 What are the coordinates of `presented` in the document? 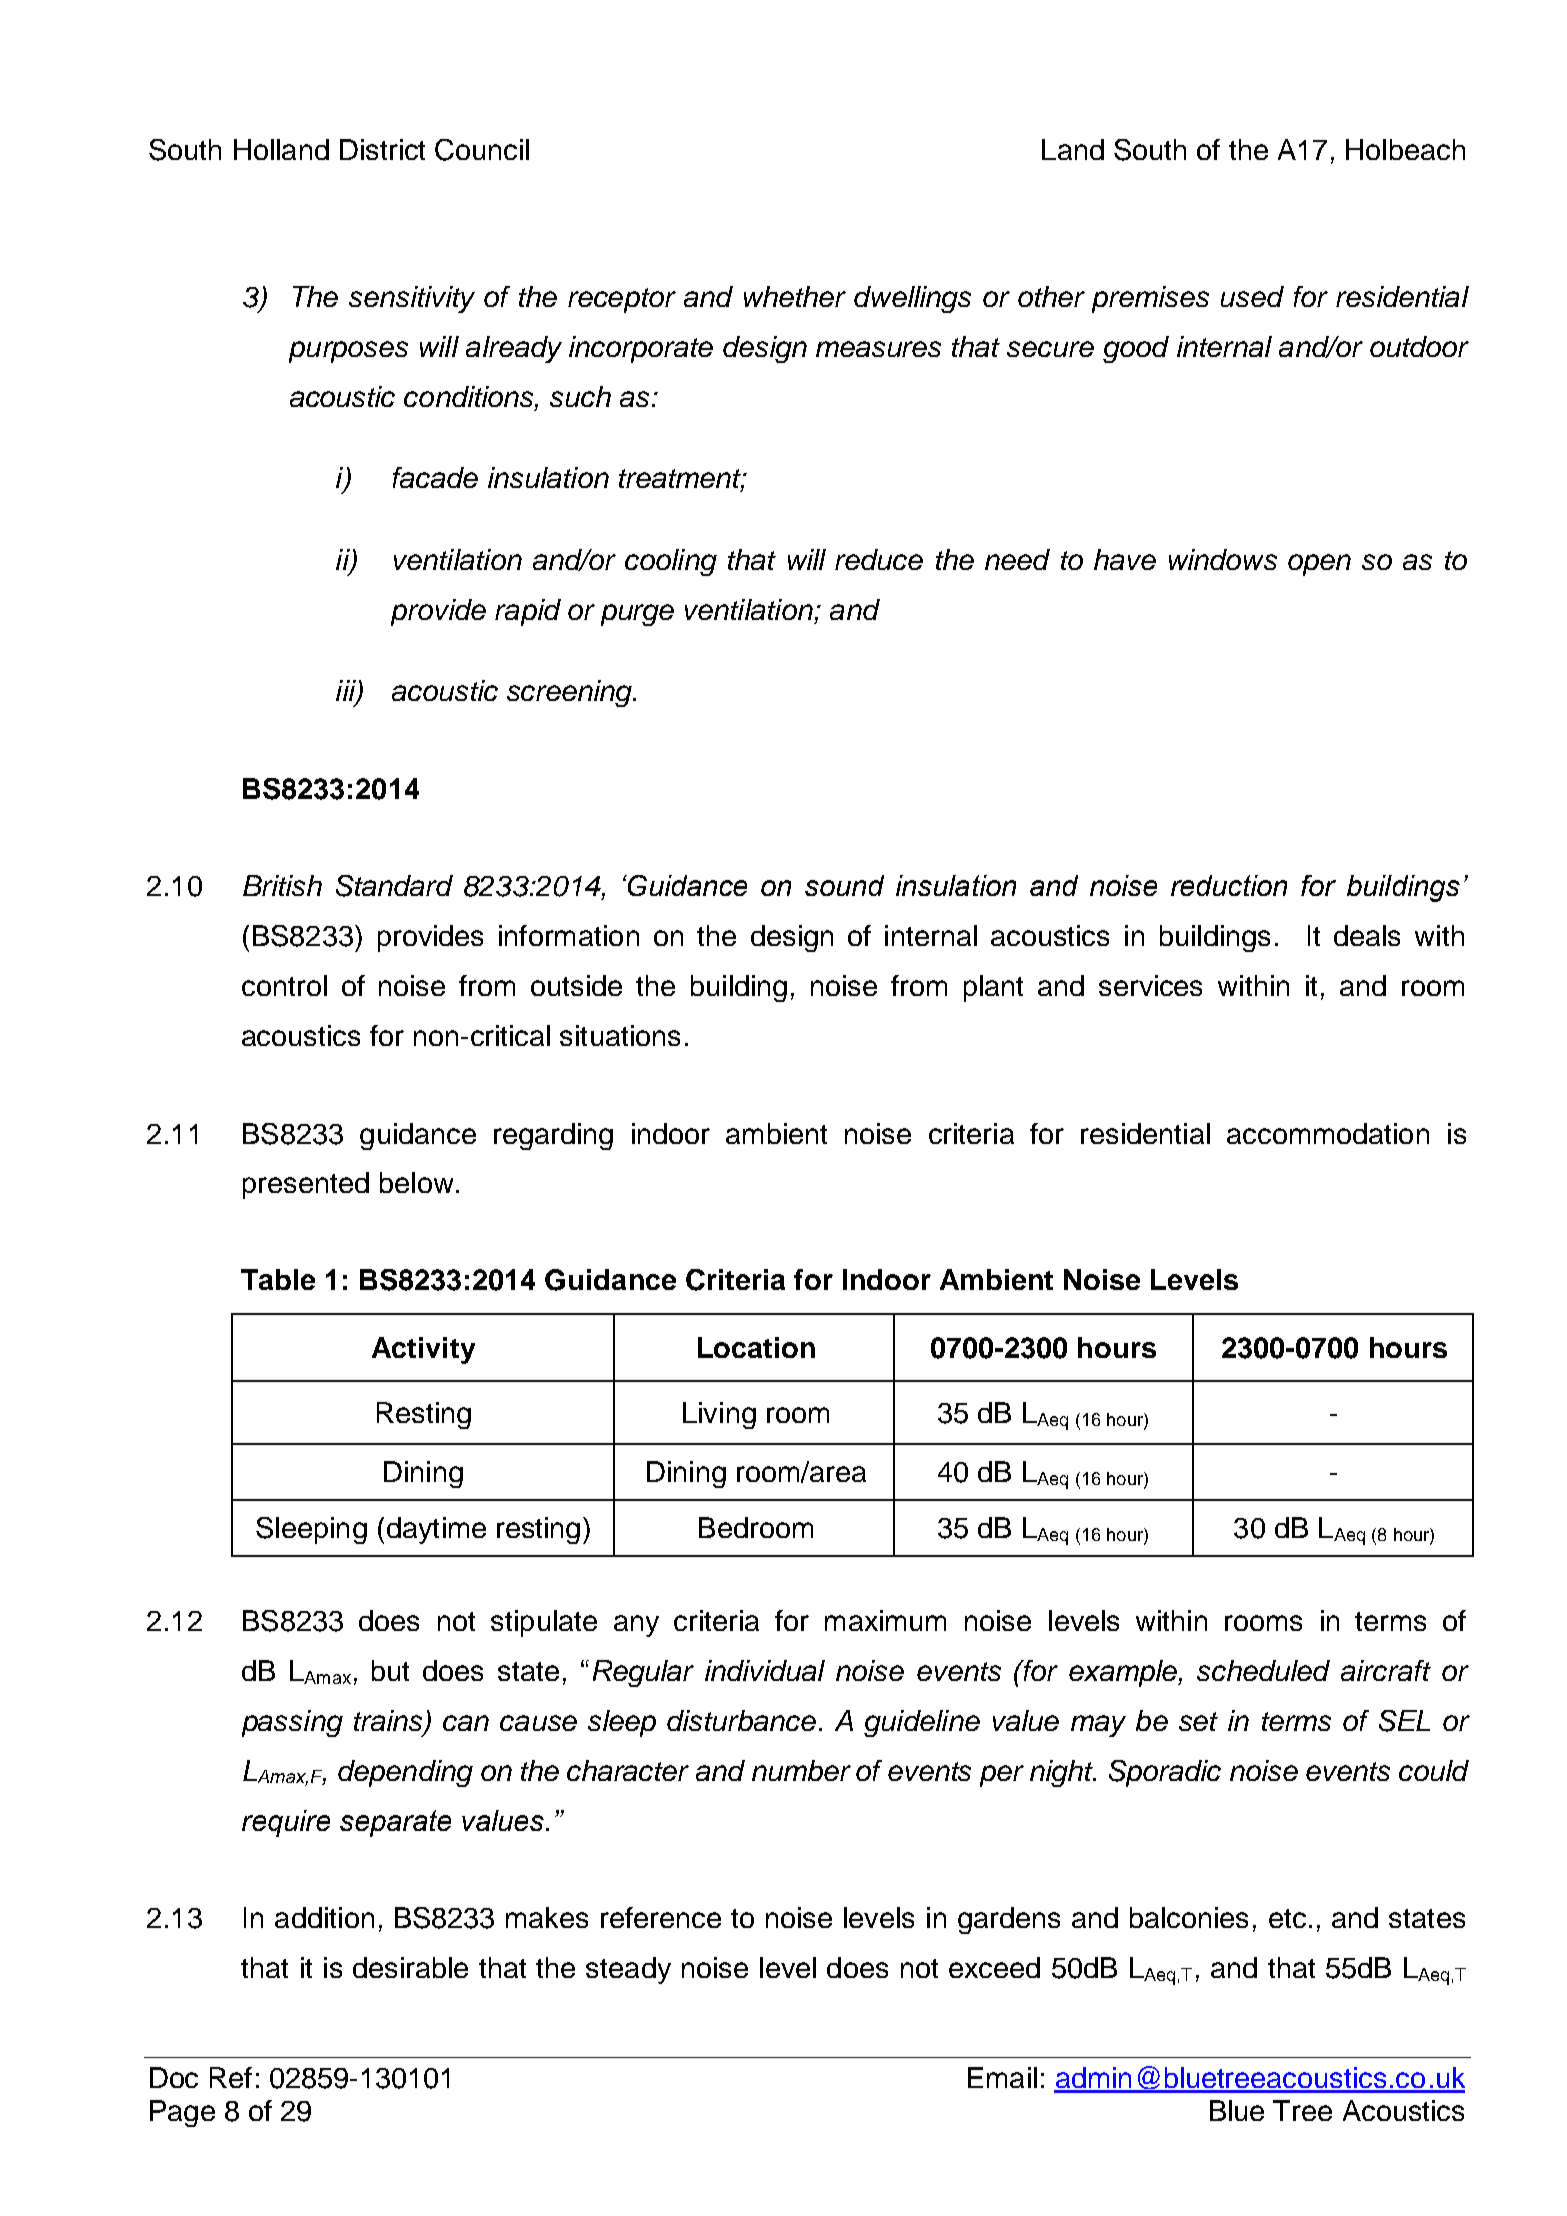 It's located at (306, 1185).
